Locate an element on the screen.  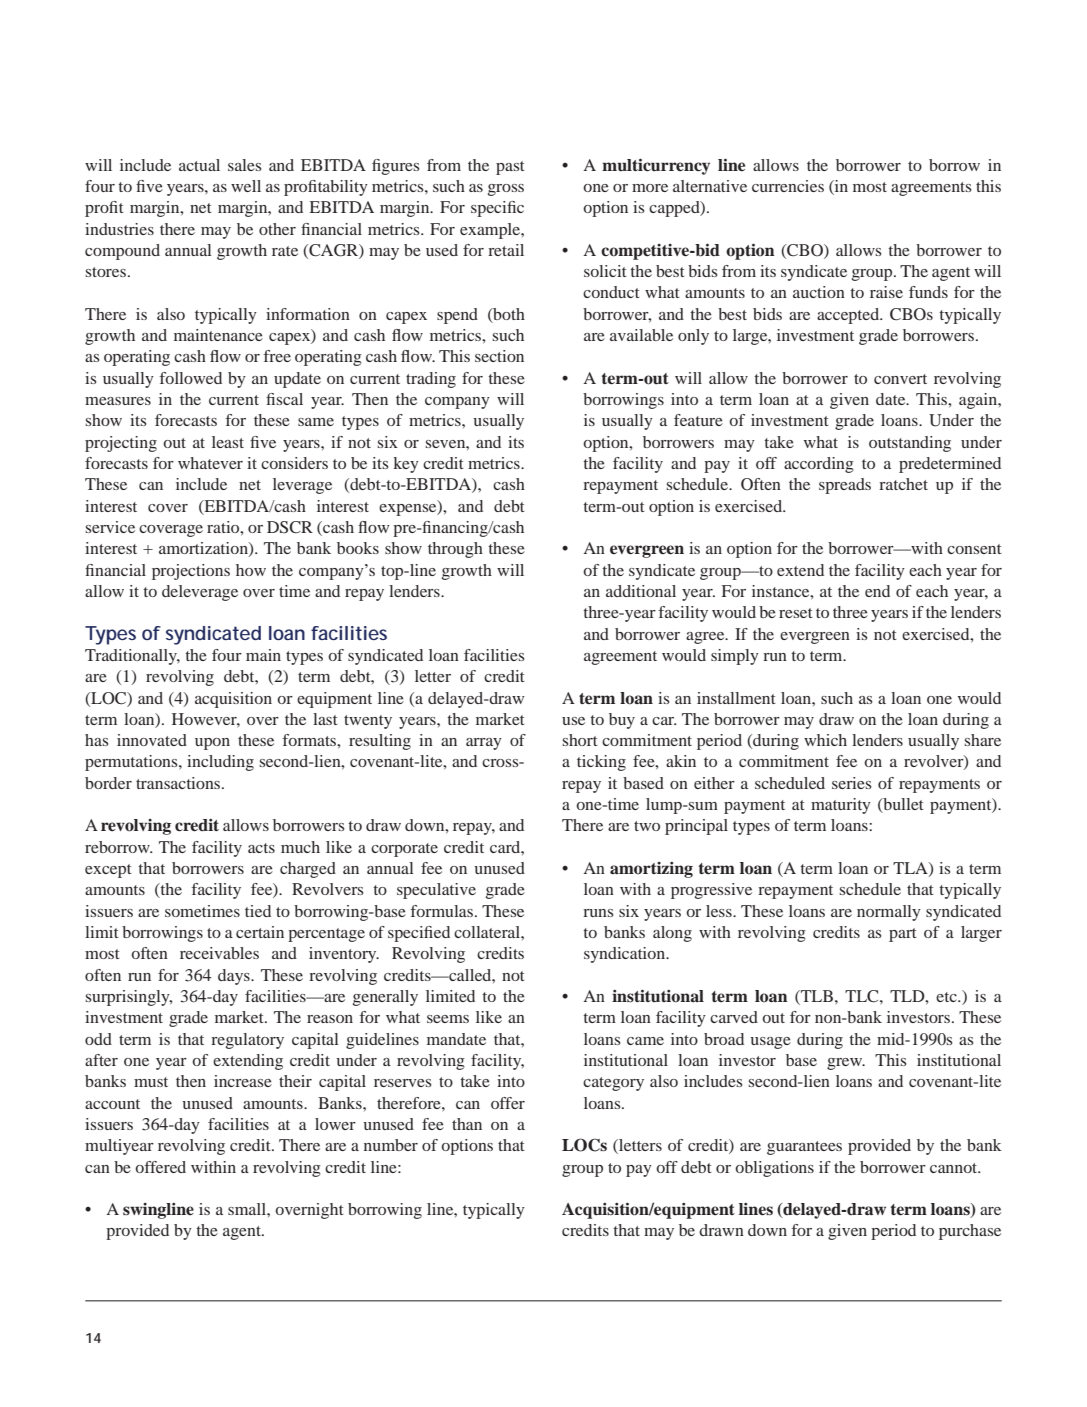
currencies is located at coordinates (788, 186).
